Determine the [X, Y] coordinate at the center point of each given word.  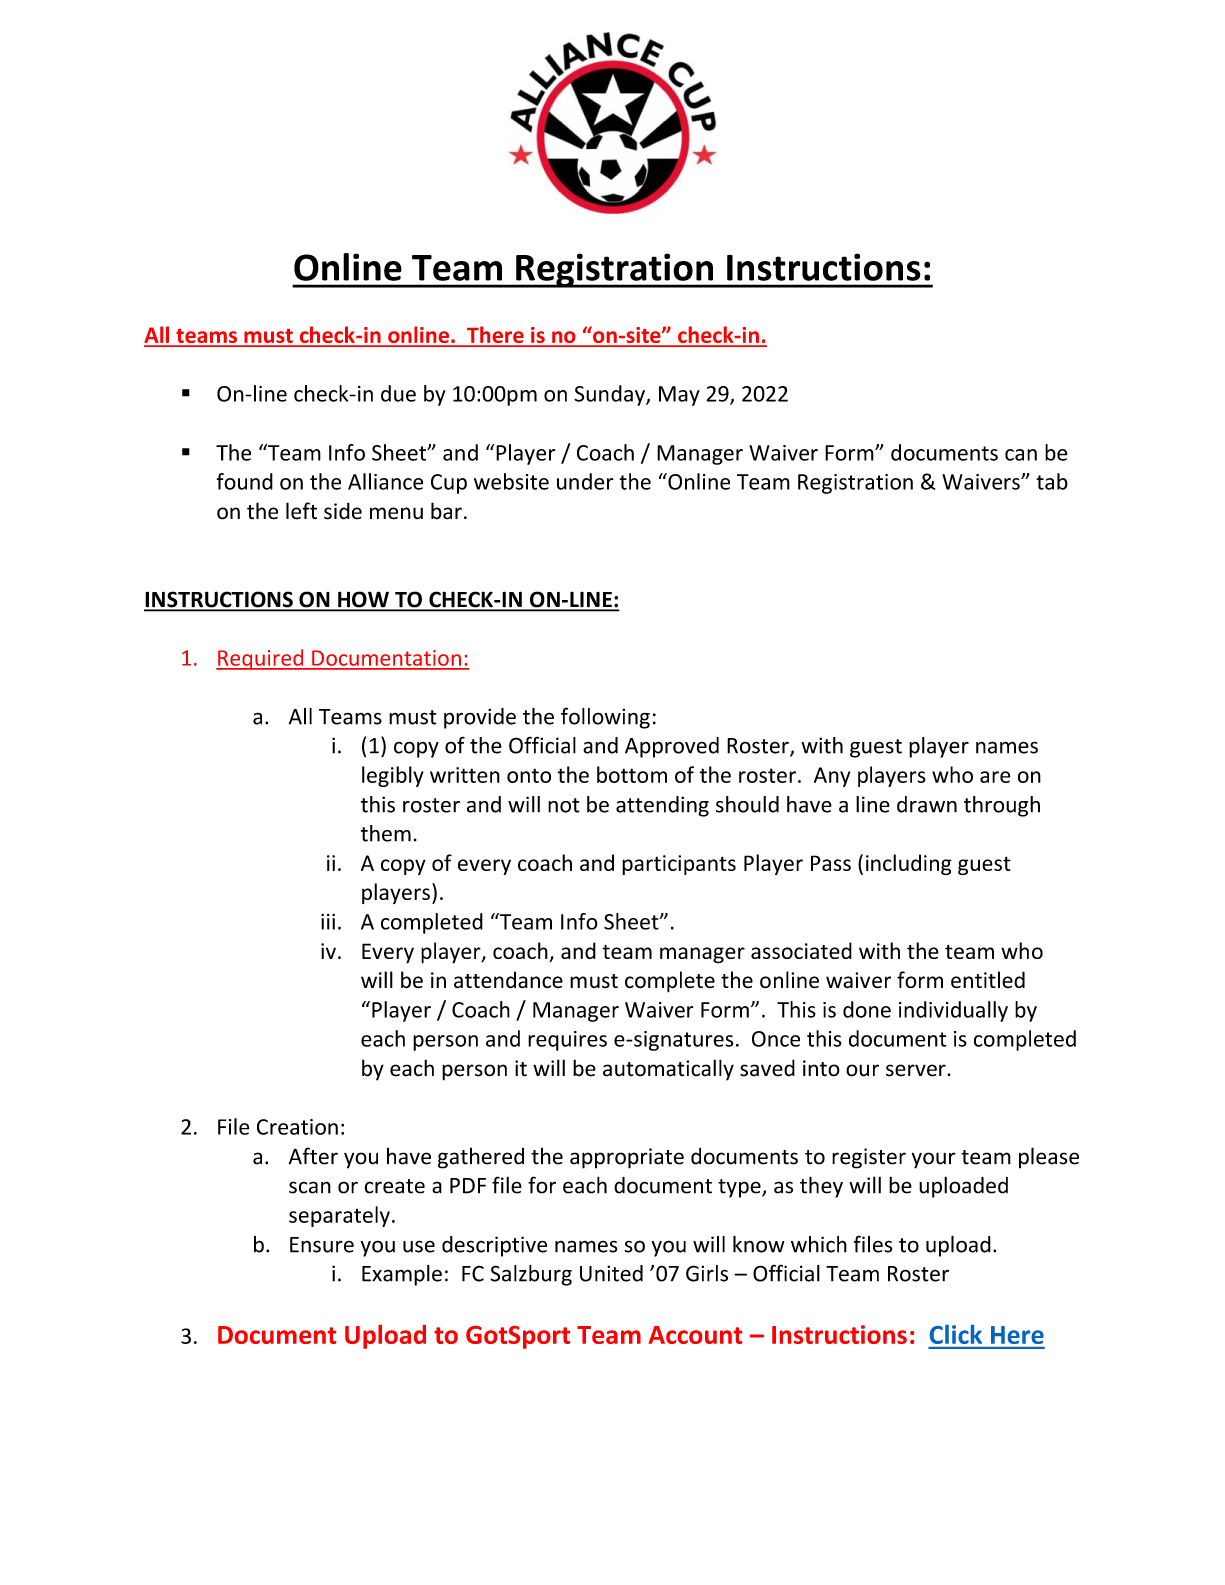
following [605, 718]
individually [953, 1011]
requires [567, 1041]
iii [328, 922]
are [995, 777]
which [819, 1244]
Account [695, 1335]
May [679, 396]
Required [261, 659]
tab [1052, 481]
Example [402, 1275]
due [398, 393]
